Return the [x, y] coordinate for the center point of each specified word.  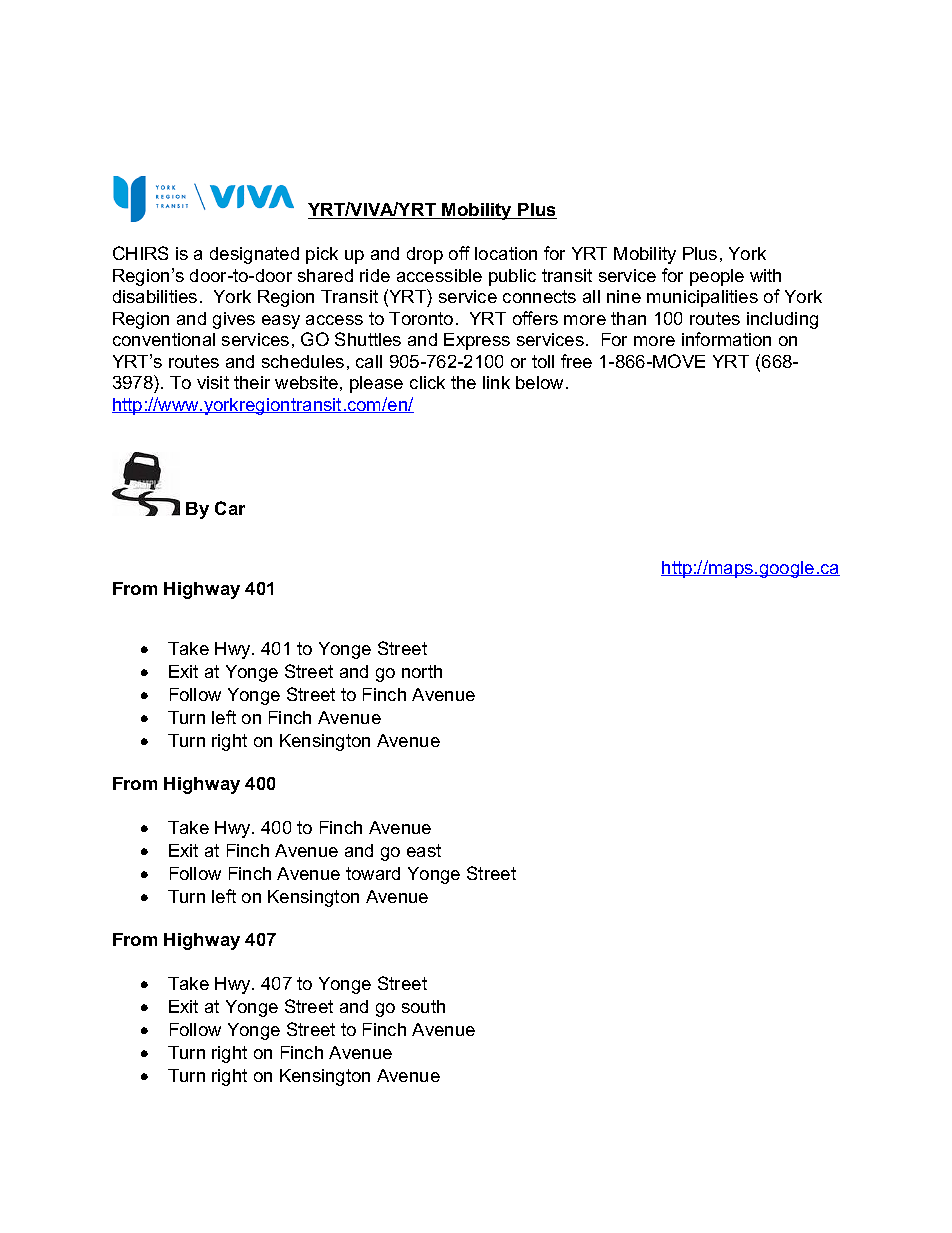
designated [254, 255]
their [252, 382]
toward [373, 873]
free [576, 361]
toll [543, 361]
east [424, 850]
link [496, 382]
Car [230, 508]
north [422, 671]
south [423, 1006]
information [726, 339]
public [512, 277]
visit [213, 382]
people [717, 277]
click [427, 382]
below [541, 382]
